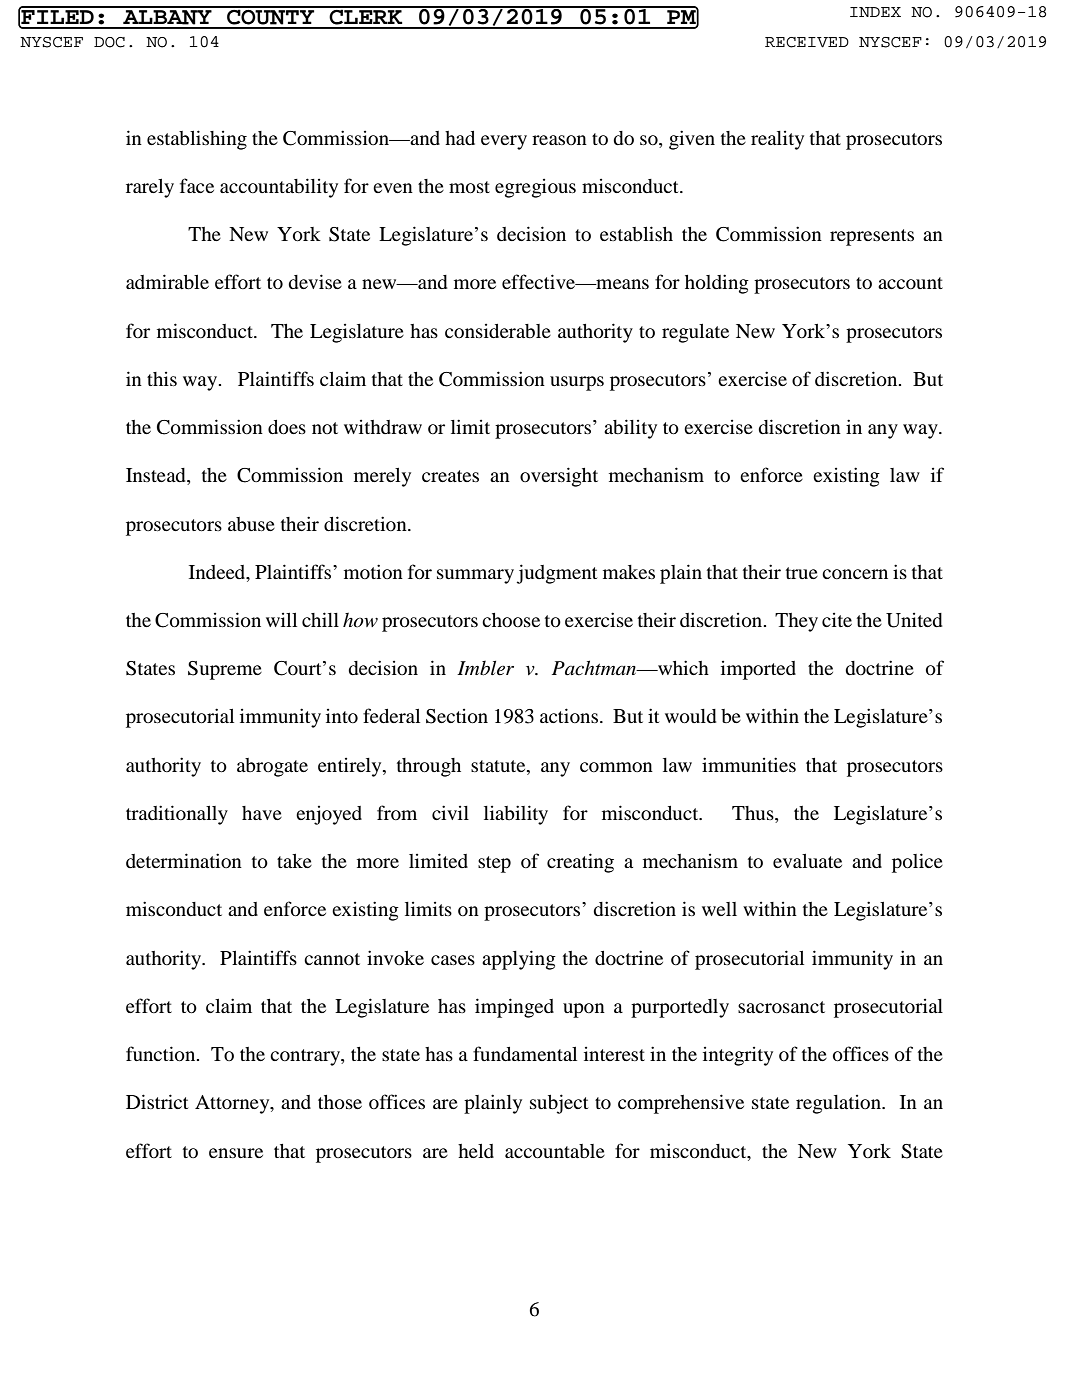 The height and width of the document is (1384, 1069). Describe the element at coordinates (559, 140) in the document. I see `reason` at that location.
